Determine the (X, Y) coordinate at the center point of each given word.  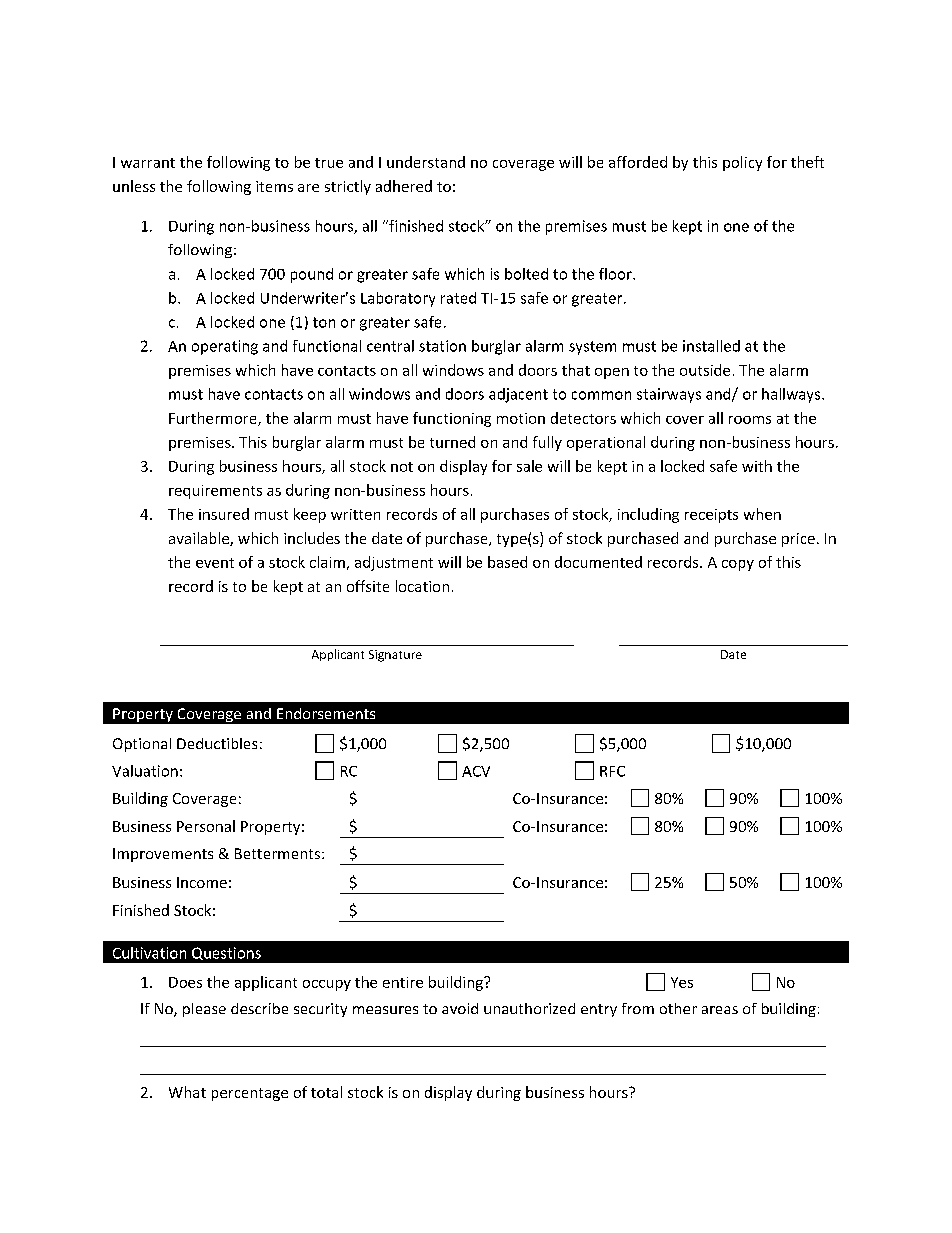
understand (426, 162)
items (274, 186)
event (215, 563)
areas (720, 1010)
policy (742, 163)
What (187, 1092)
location (422, 586)
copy (738, 565)
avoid (460, 1008)
